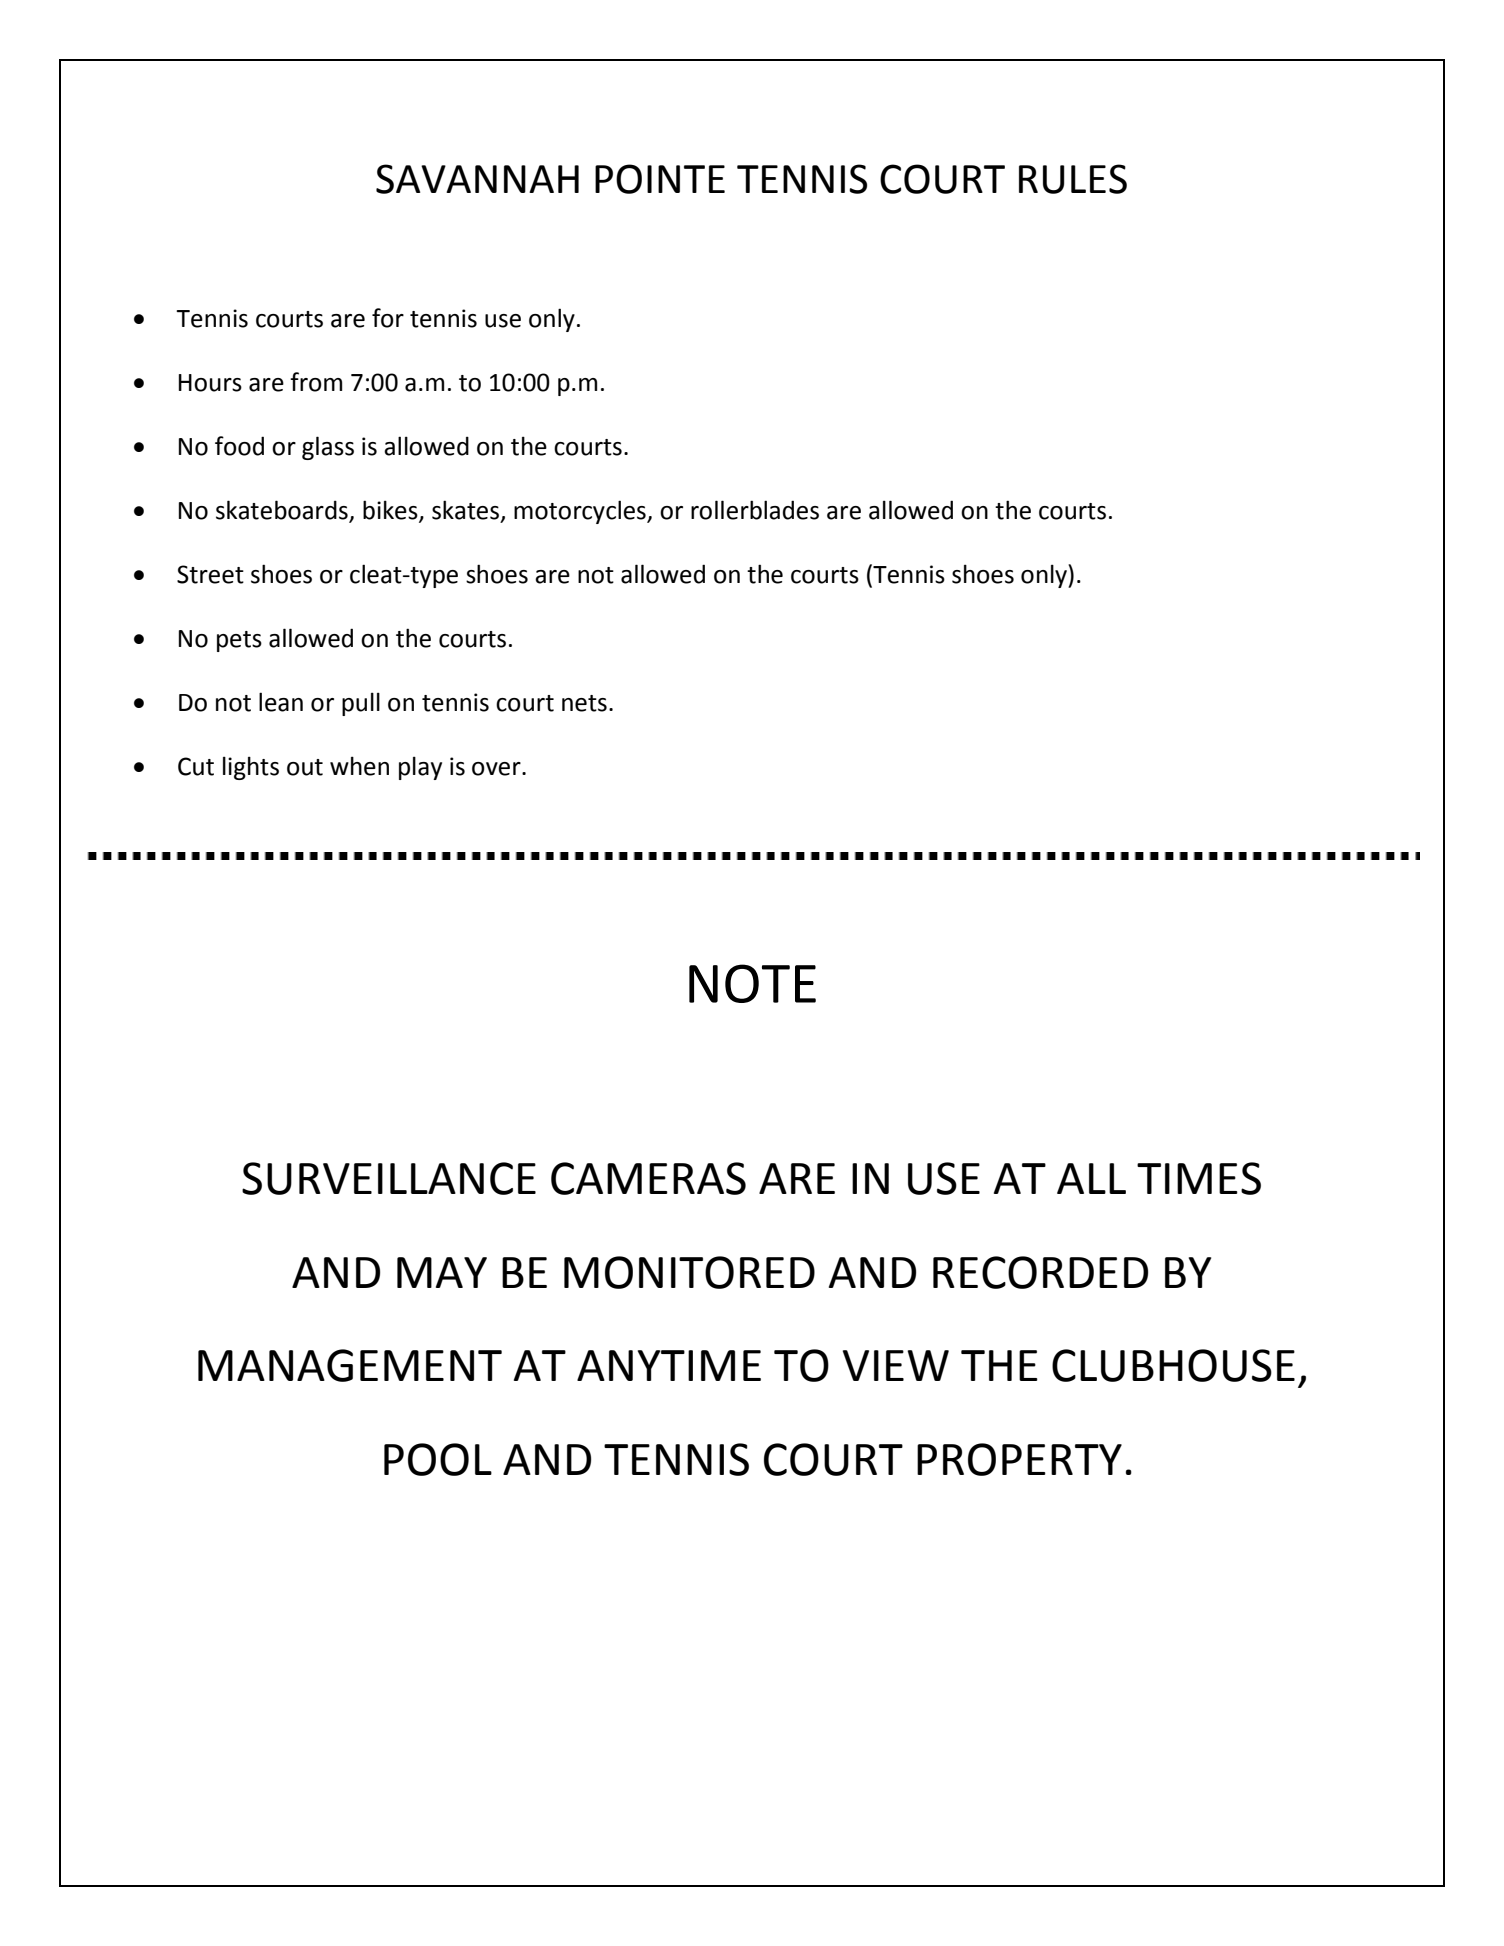  Describe the element at coordinates (660, 179) in the page. I see `POINTE` at that location.
